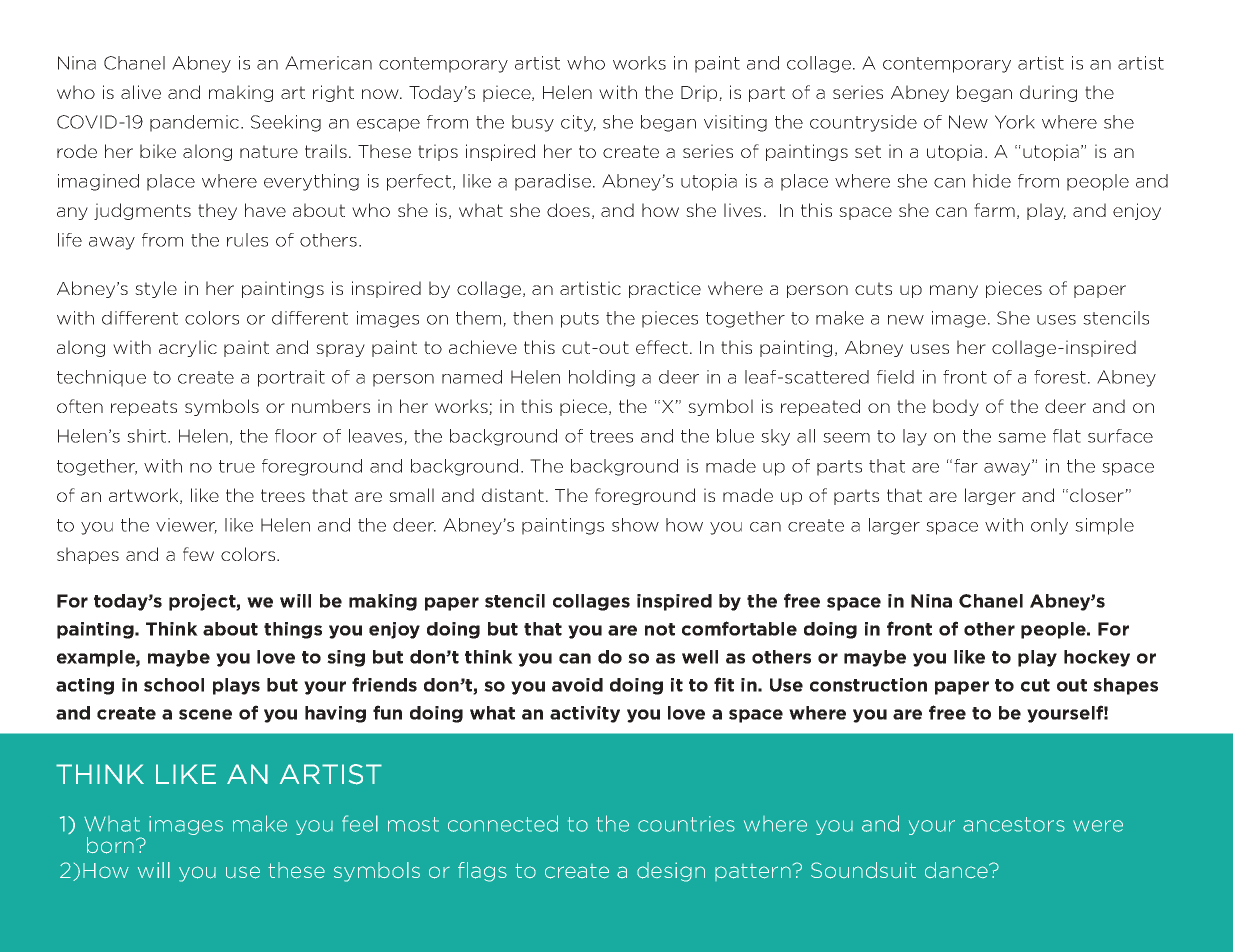  I want to click on alive, so click(141, 92).
